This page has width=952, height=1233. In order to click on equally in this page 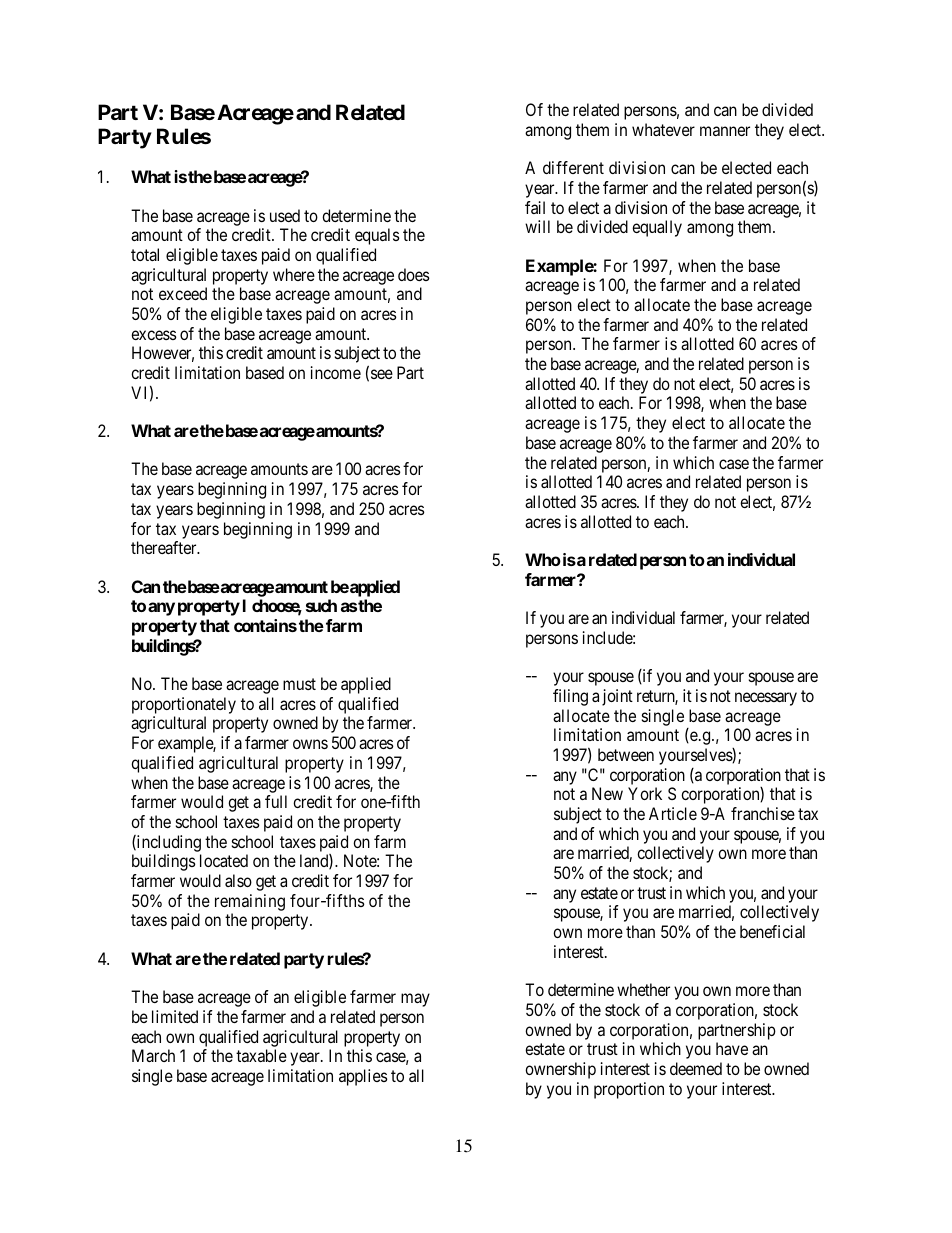, I will do `click(657, 228)`.
